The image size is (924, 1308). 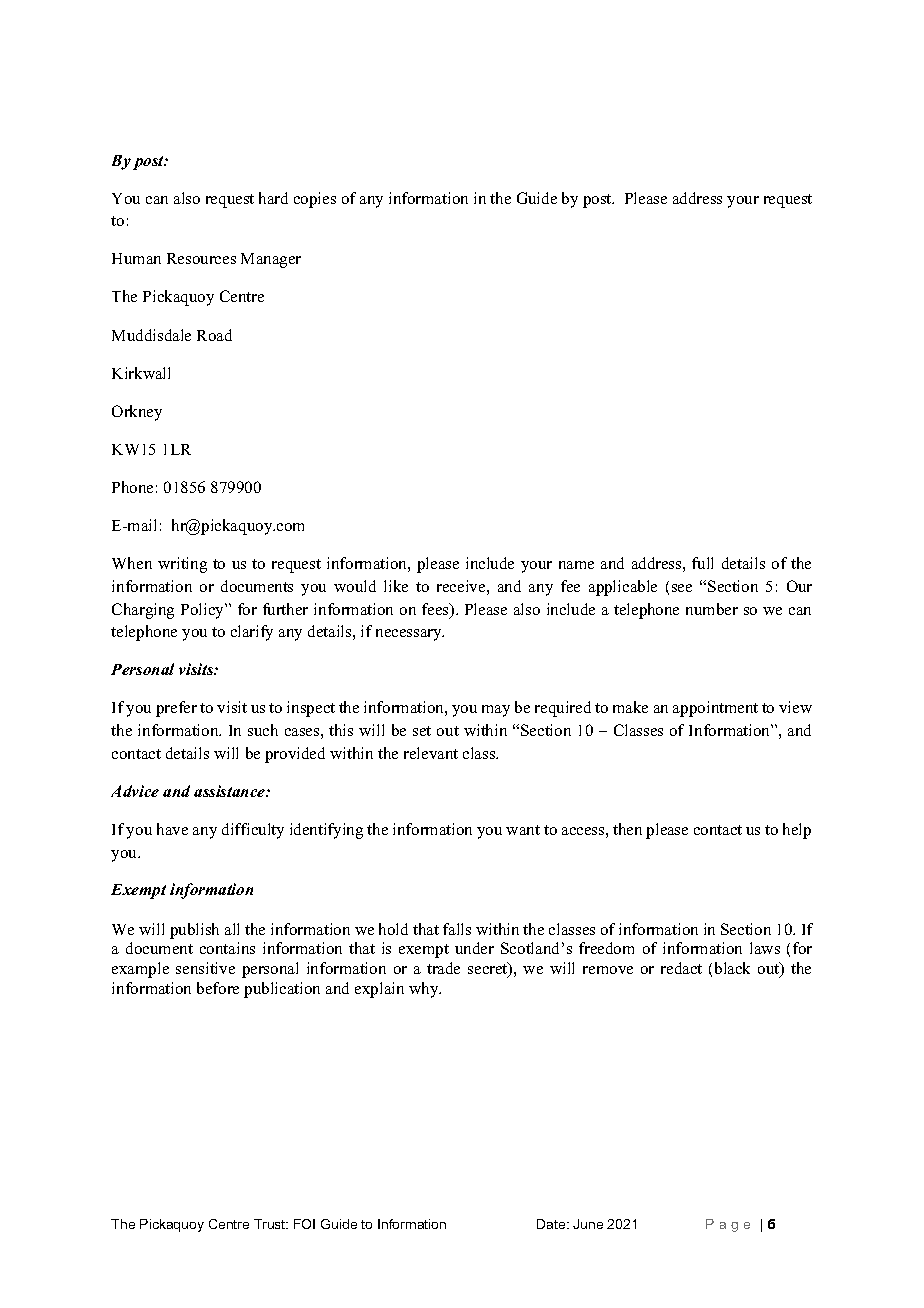 What do you see at coordinates (315, 200) in the image?
I see `copies` at bounding box center [315, 200].
